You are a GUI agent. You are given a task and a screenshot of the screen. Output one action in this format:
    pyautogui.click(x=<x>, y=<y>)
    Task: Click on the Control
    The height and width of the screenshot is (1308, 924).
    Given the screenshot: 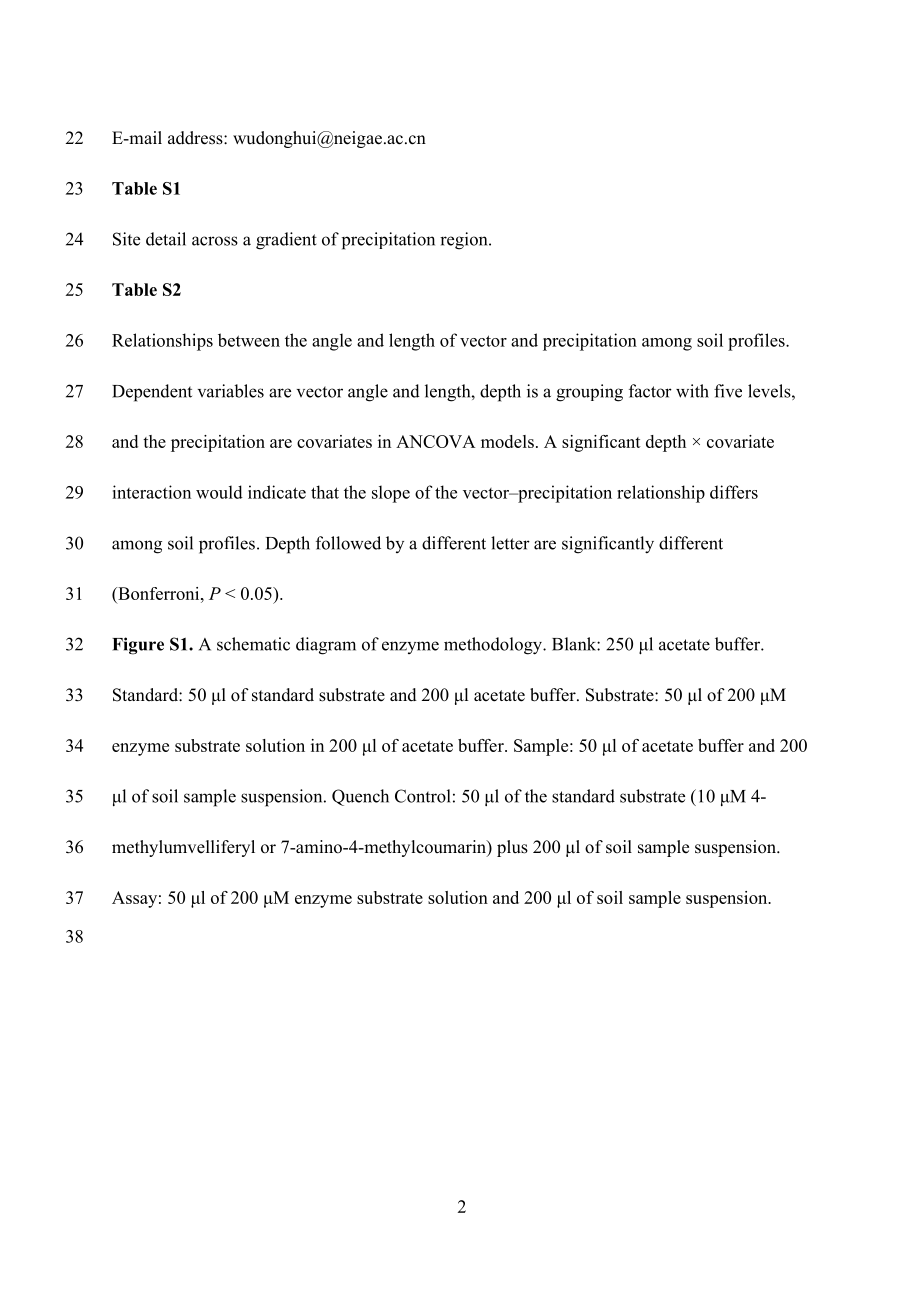 What is the action you would take?
    pyautogui.click(x=423, y=796)
